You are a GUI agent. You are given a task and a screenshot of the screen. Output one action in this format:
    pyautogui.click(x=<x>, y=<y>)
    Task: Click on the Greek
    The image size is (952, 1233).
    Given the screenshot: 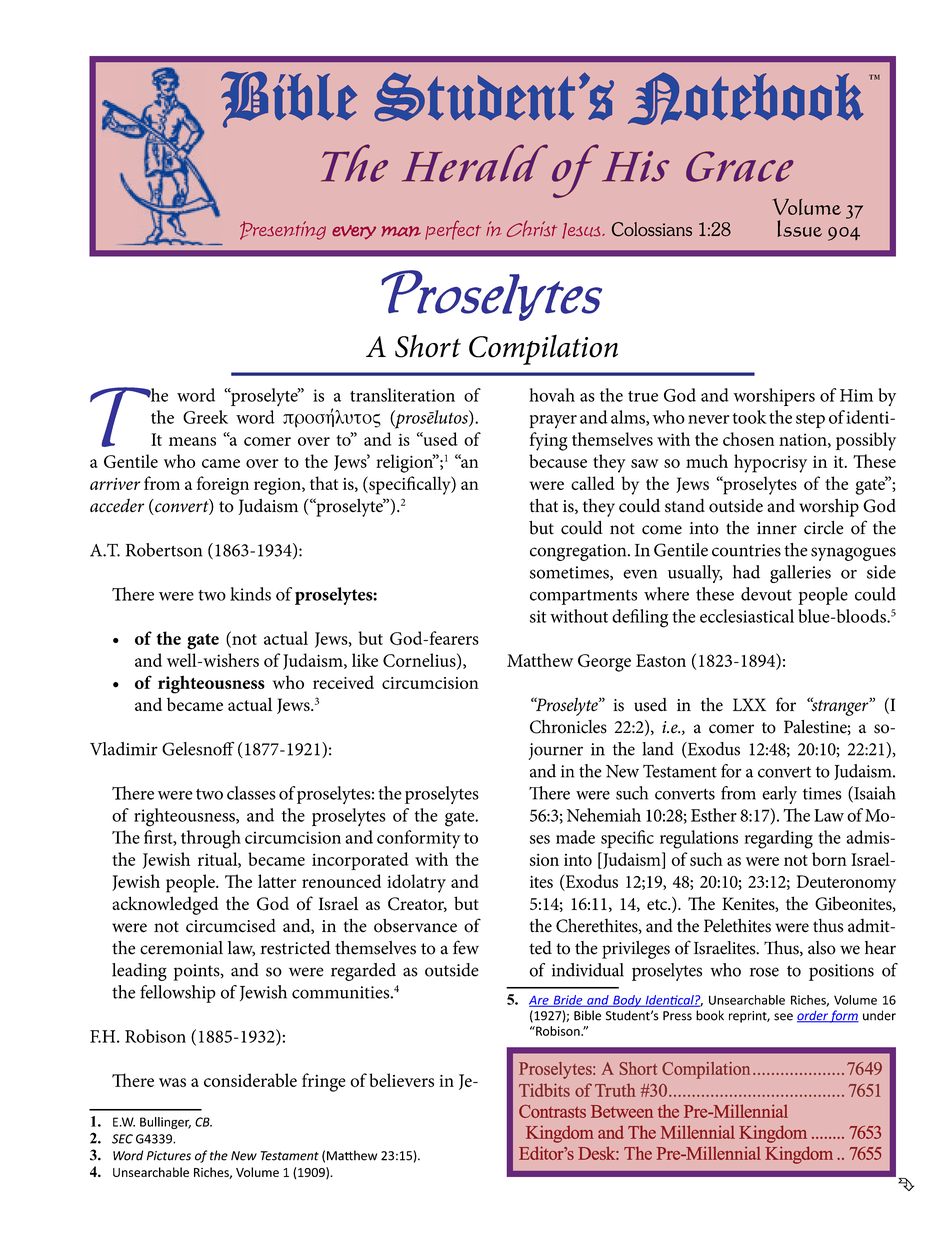 What is the action you would take?
    pyautogui.click(x=205, y=417)
